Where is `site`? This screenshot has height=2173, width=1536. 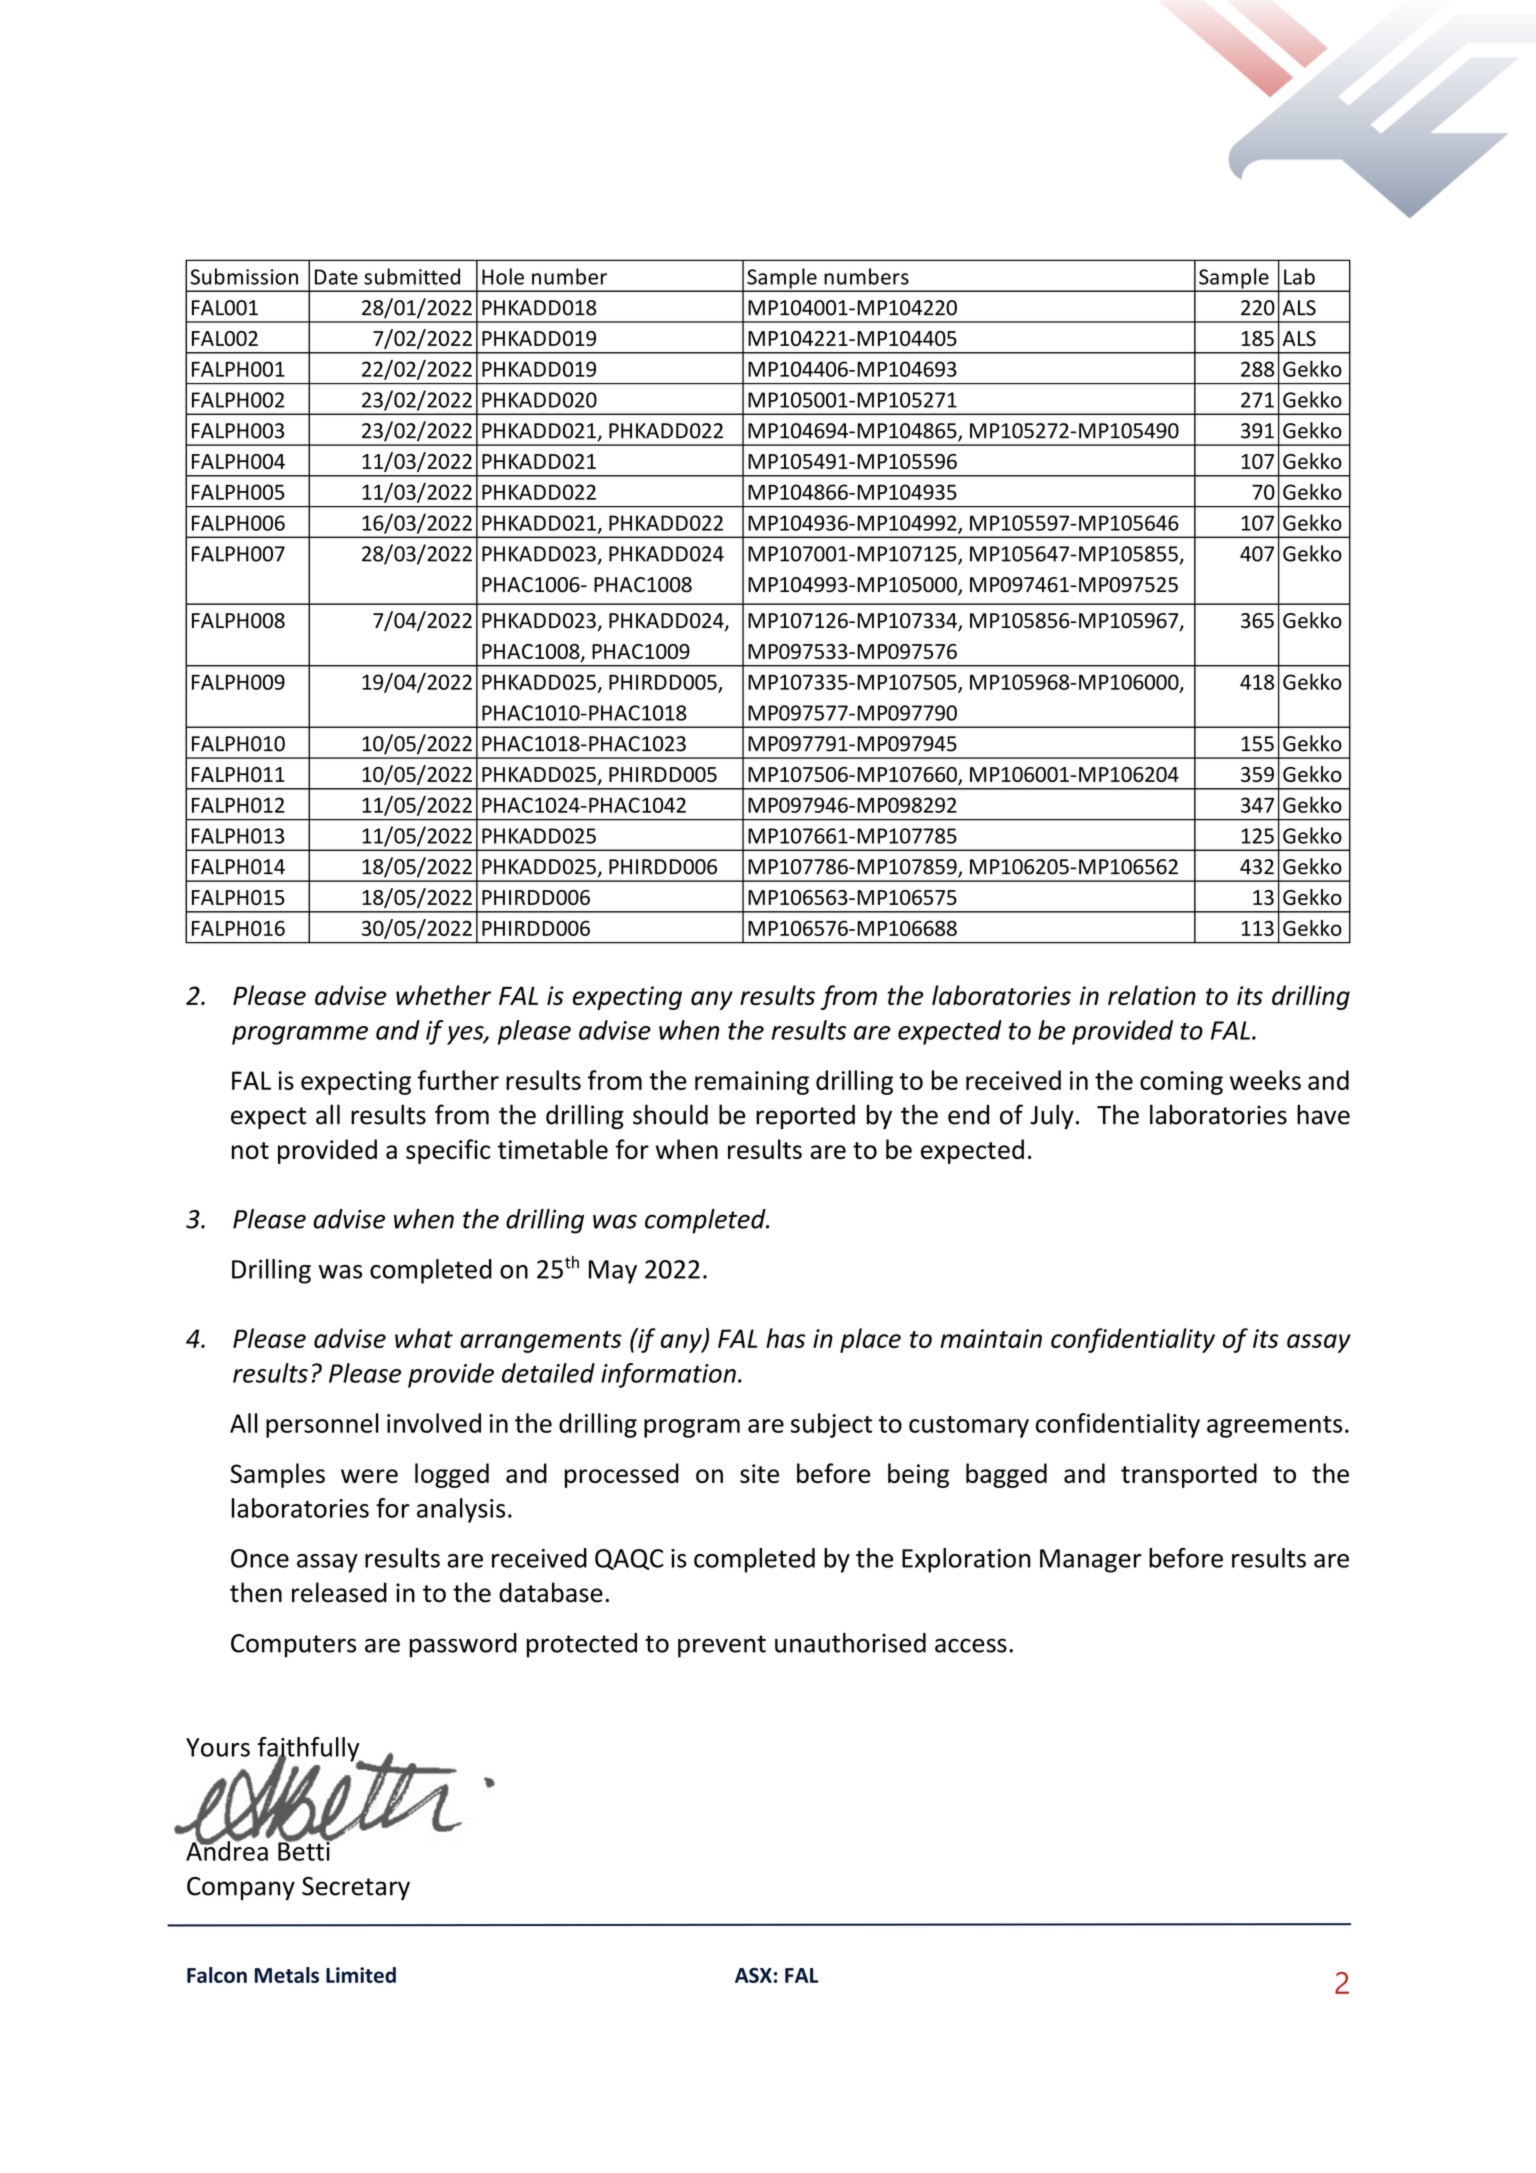
site is located at coordinates (759, 1473).
